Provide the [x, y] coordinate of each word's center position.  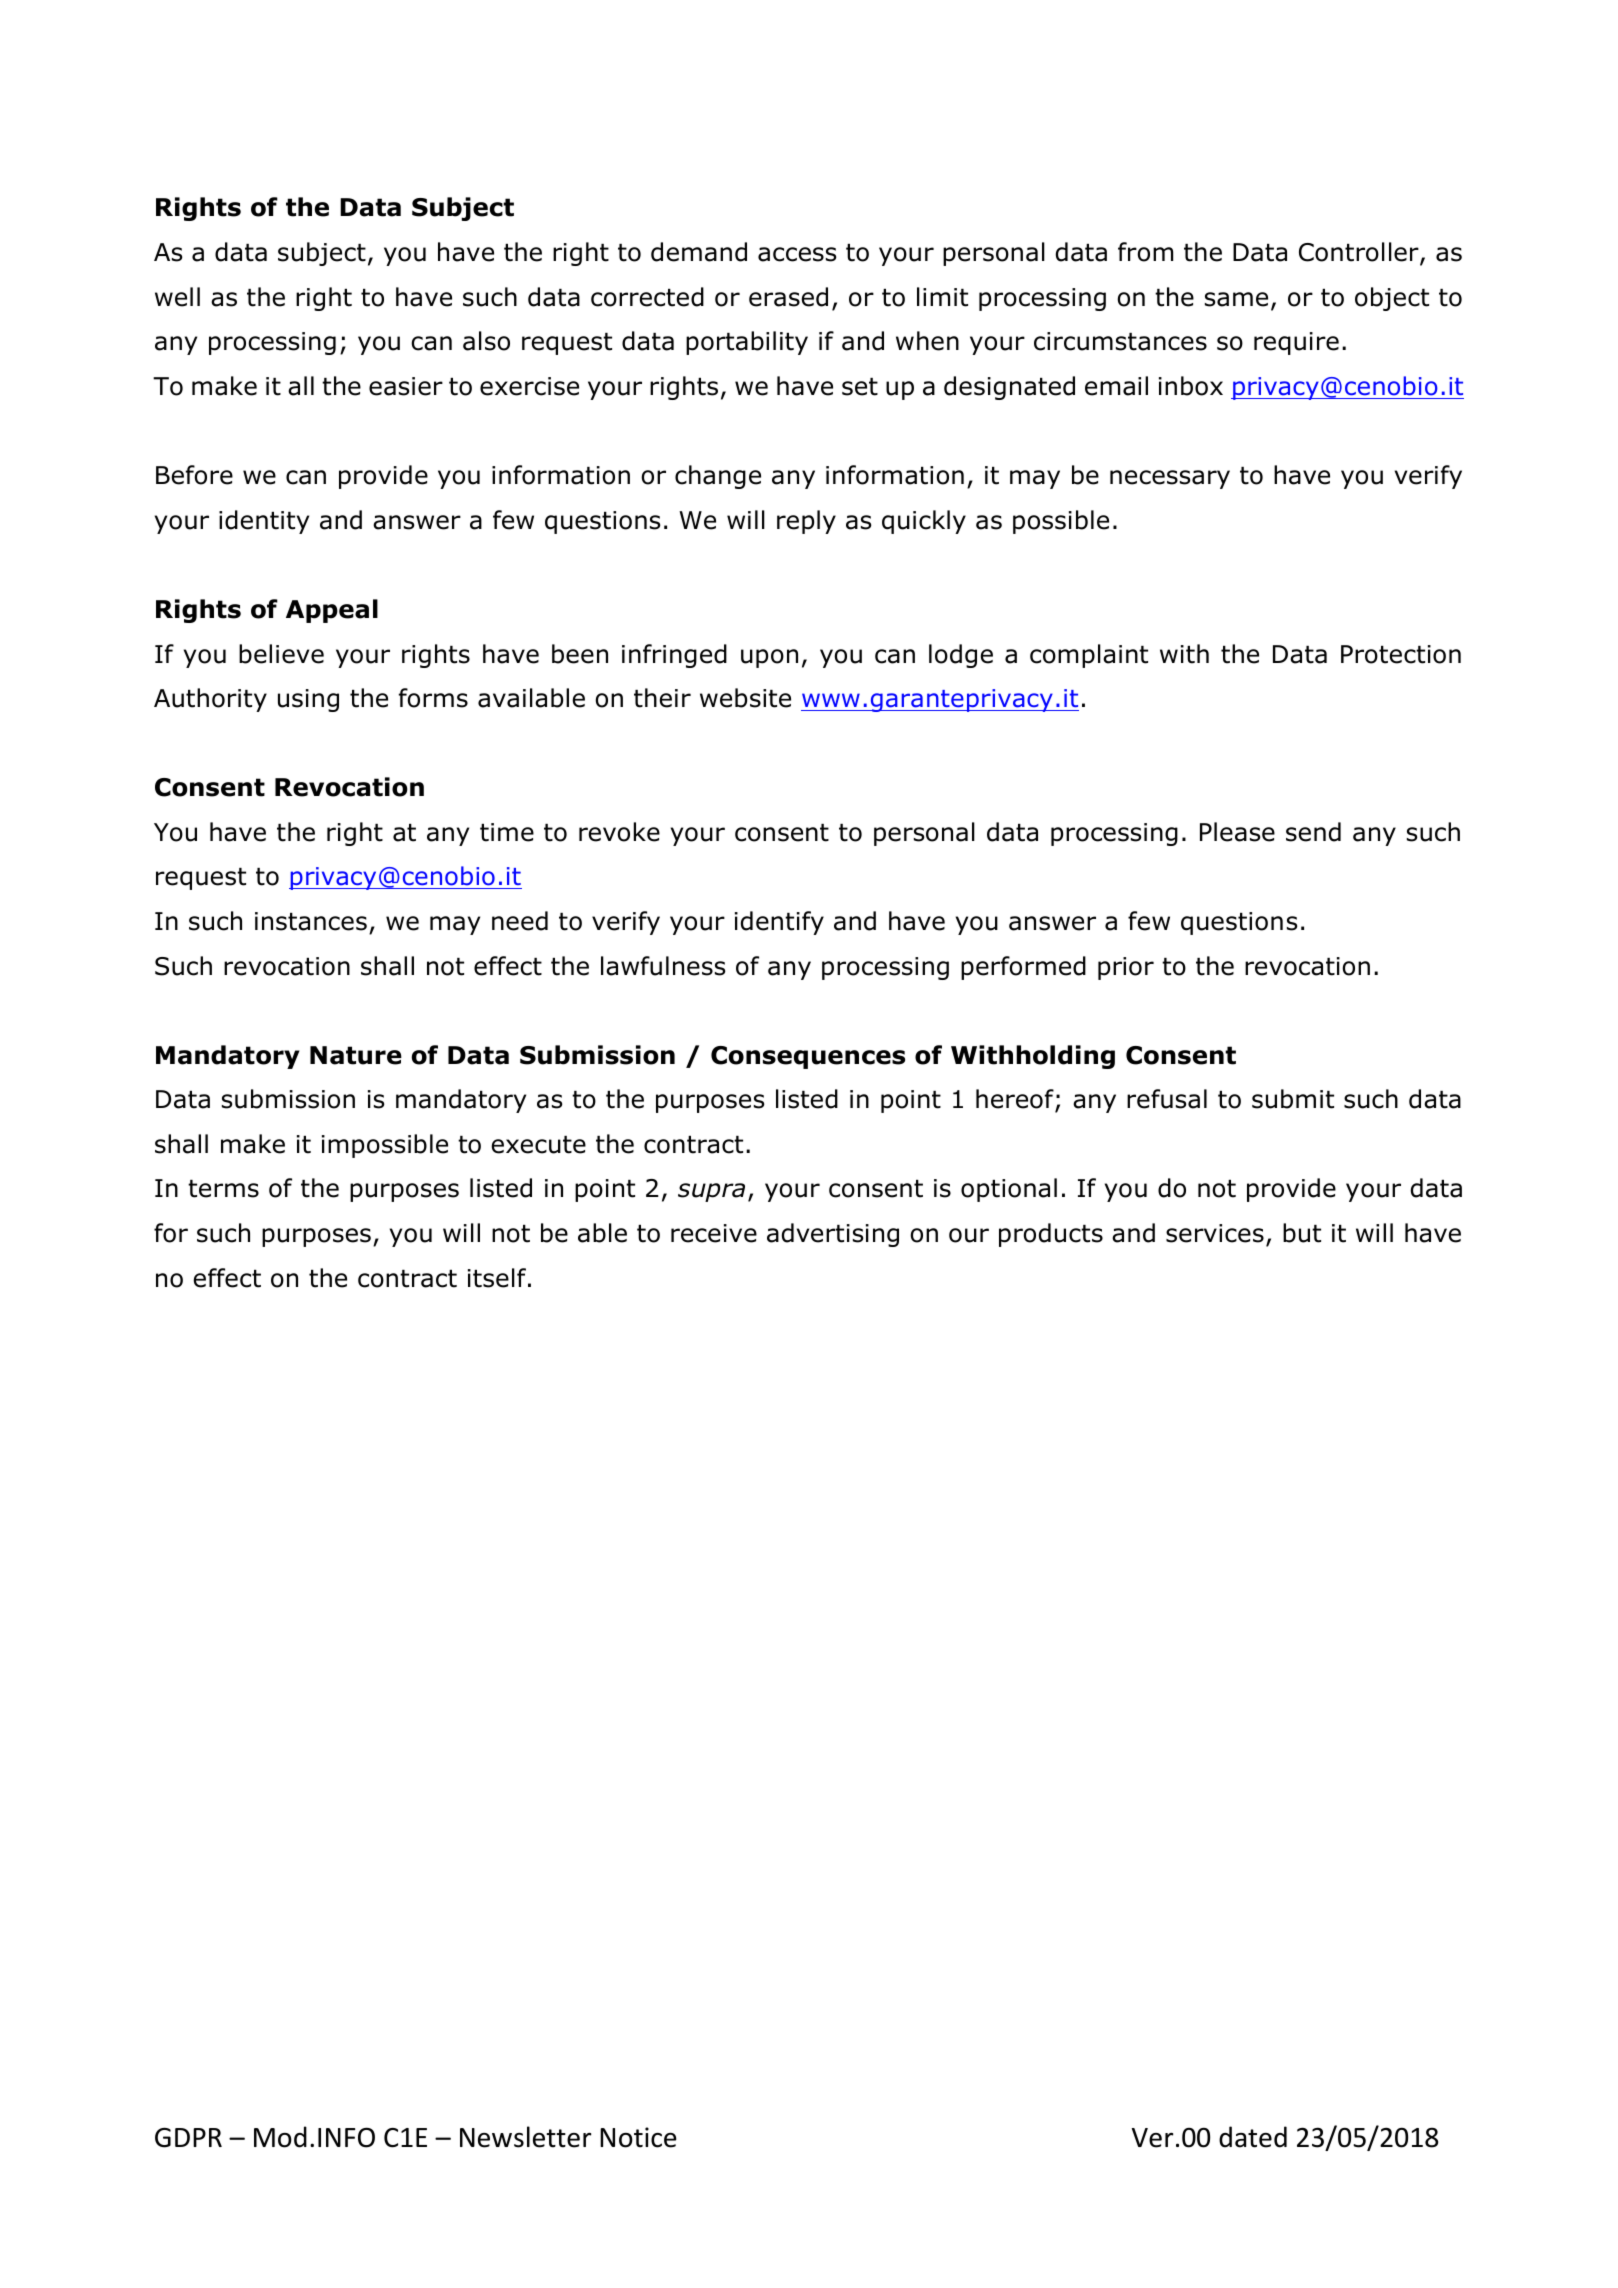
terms [223, 1189]
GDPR [188, 2137]
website [745, 698]
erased [788, 297]
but [1302, 1233]
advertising [833, 1235]
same [1236, 299]
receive [714, 1233]
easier [406, 386]
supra [711, 1192]
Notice [638, 2137]
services [1215, 1233]
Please [1237, 832]
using [308, 700]
